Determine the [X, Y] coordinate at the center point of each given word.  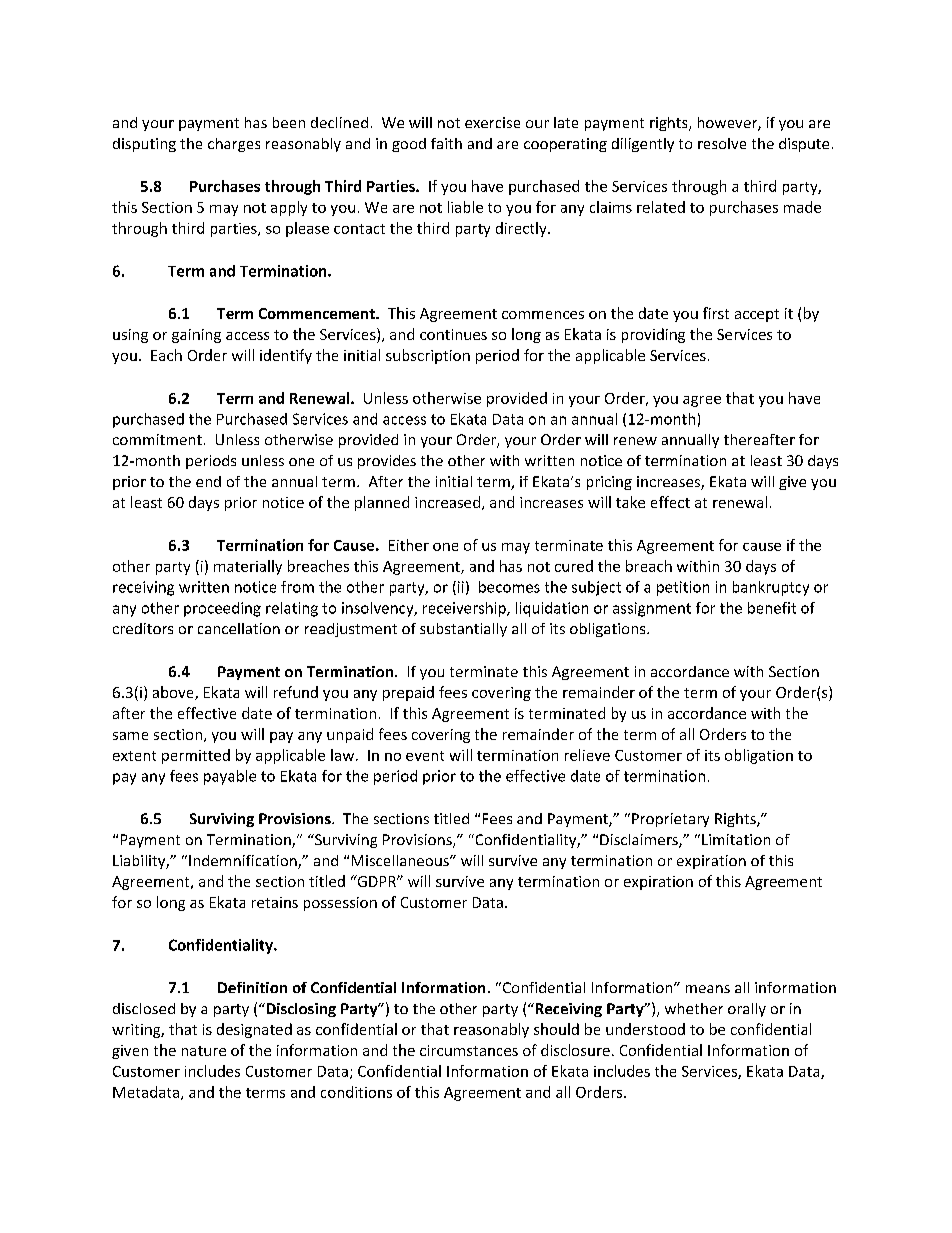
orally [747, 1010]
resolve [722, 143]
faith [446, 143]
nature [204, 1051]
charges [234, 145]
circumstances [469, 1050]
